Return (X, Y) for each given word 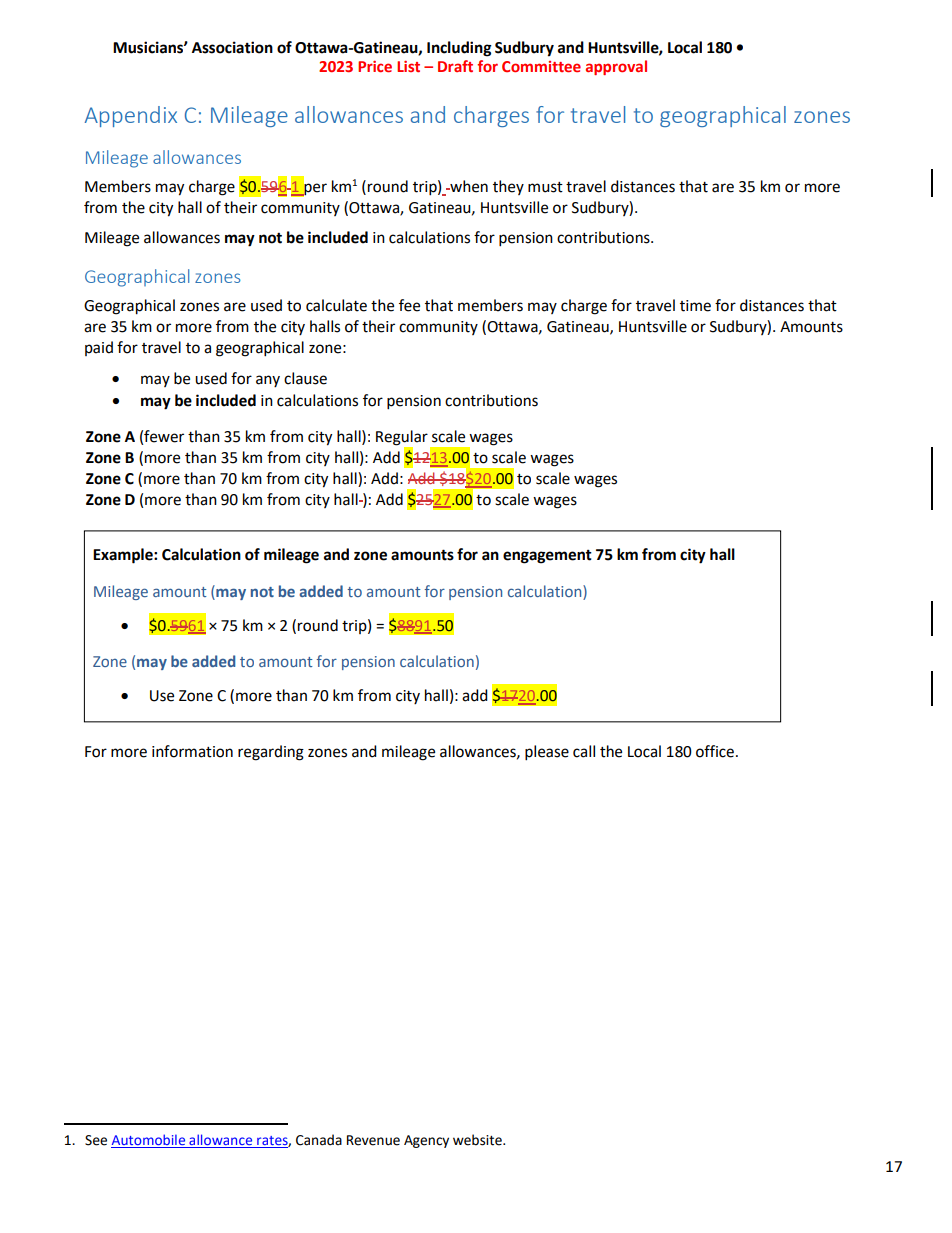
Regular (402, 439)
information (192, 751)
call (584, 751)
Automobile (149, 1141)
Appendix (131, 116)
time (695, 306)
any (268, 381)
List (408, 66)
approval (616, 67)
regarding (271, 753)
